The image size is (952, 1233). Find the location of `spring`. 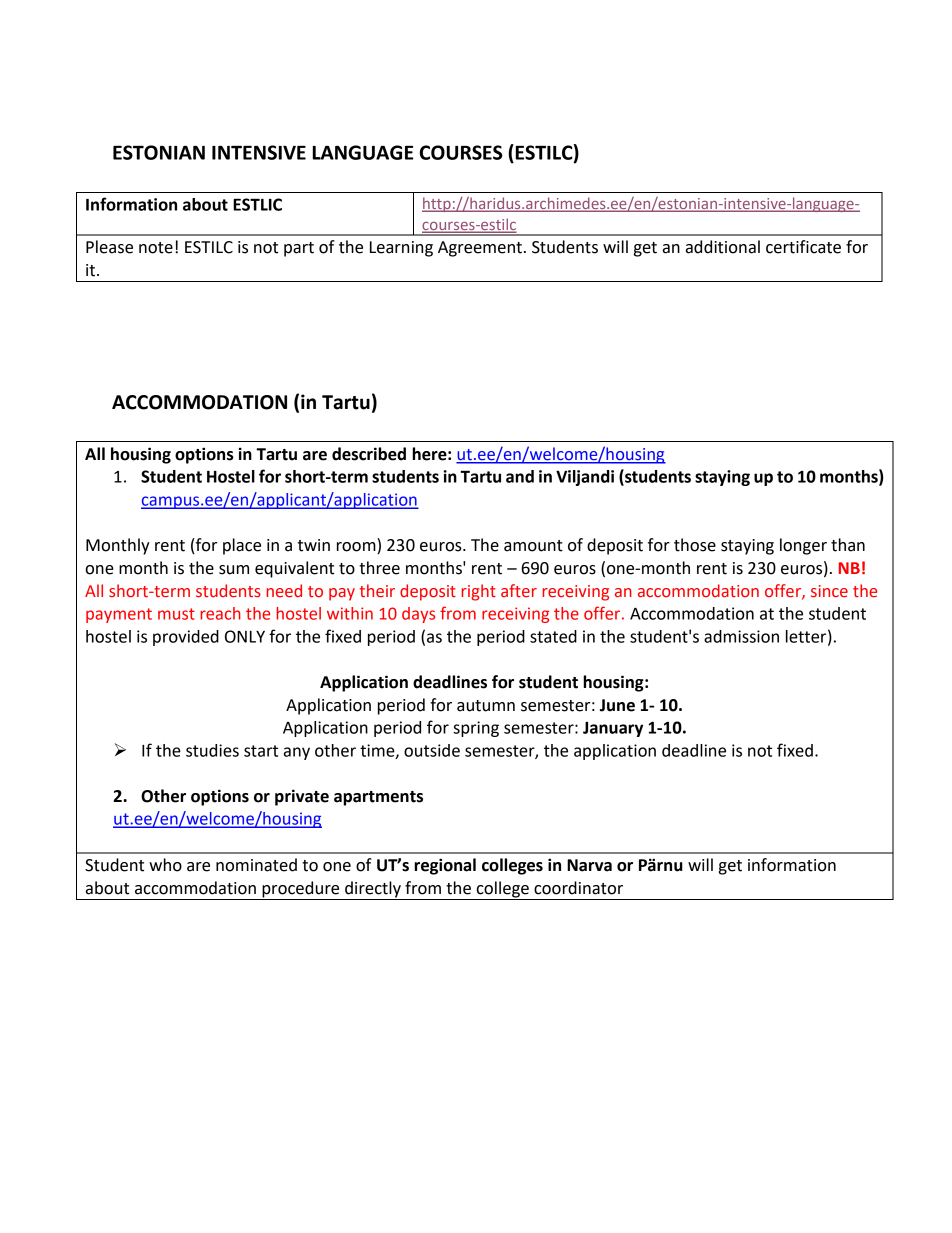

spring is located at coordinates (476, 729).
